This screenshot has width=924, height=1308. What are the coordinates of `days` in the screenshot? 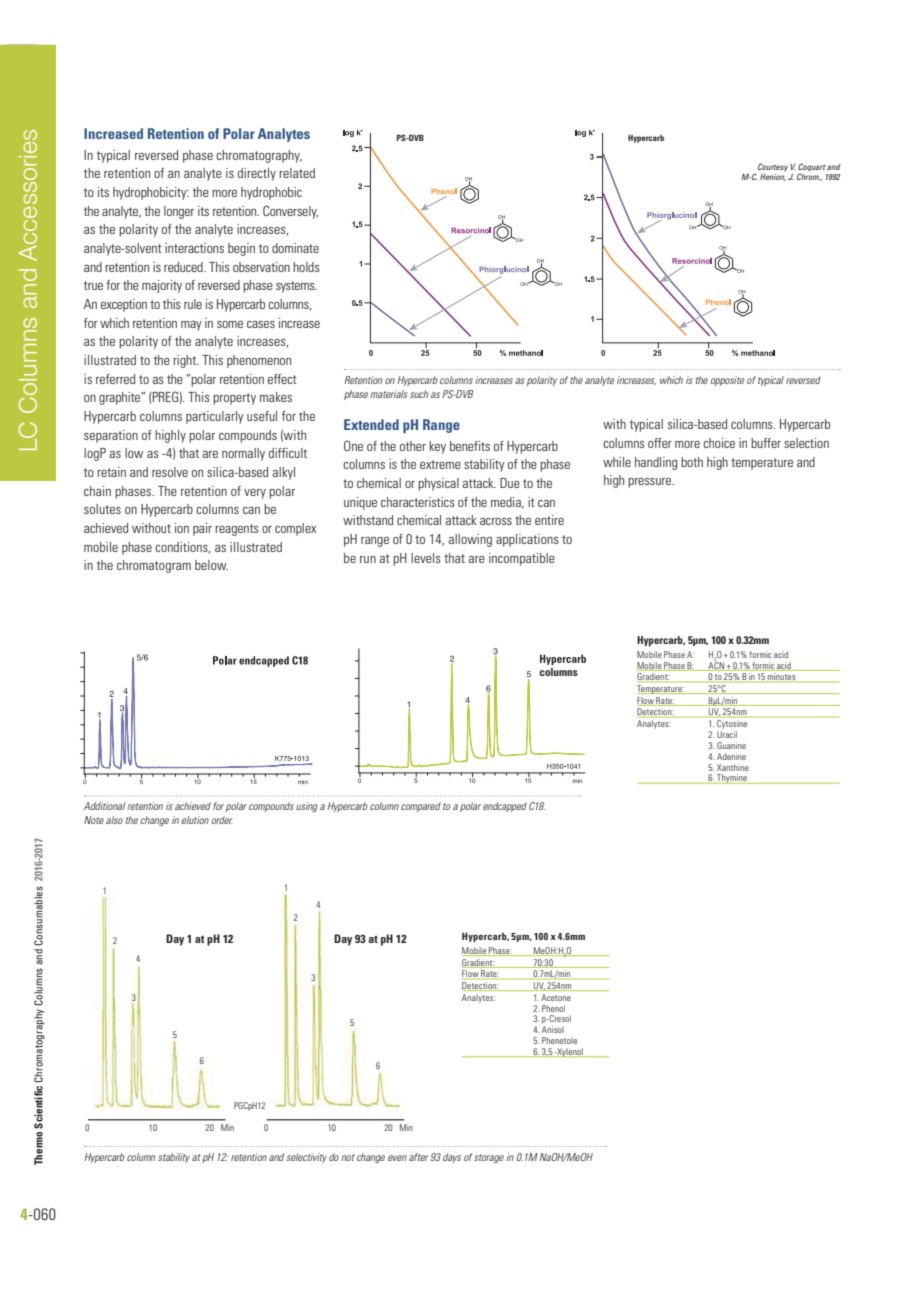 It's located at (452, 1158).
